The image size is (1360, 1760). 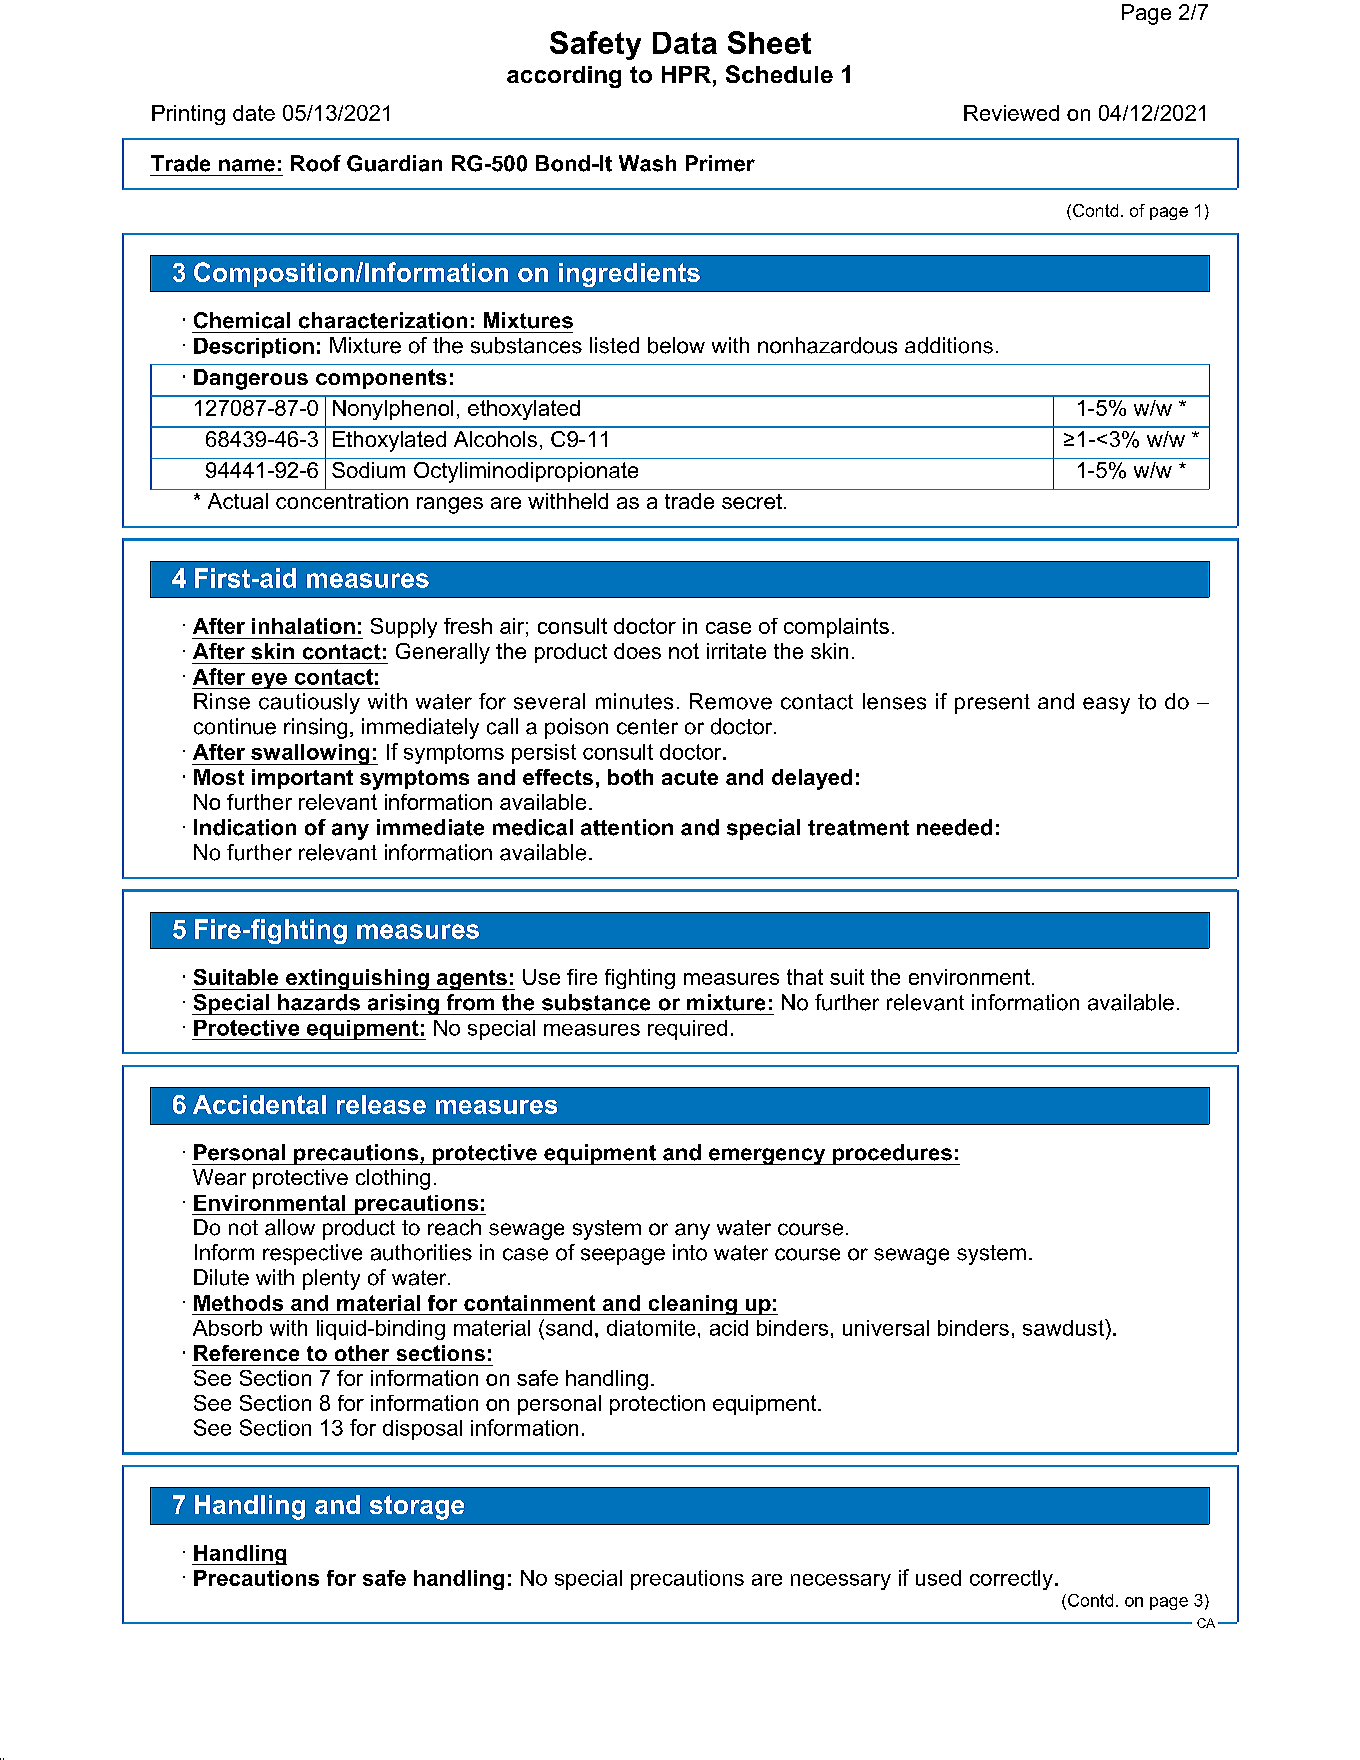 What do you see at coordinates (954, 827) in the image?
I see `needed` at bounding box center [954, 827].
